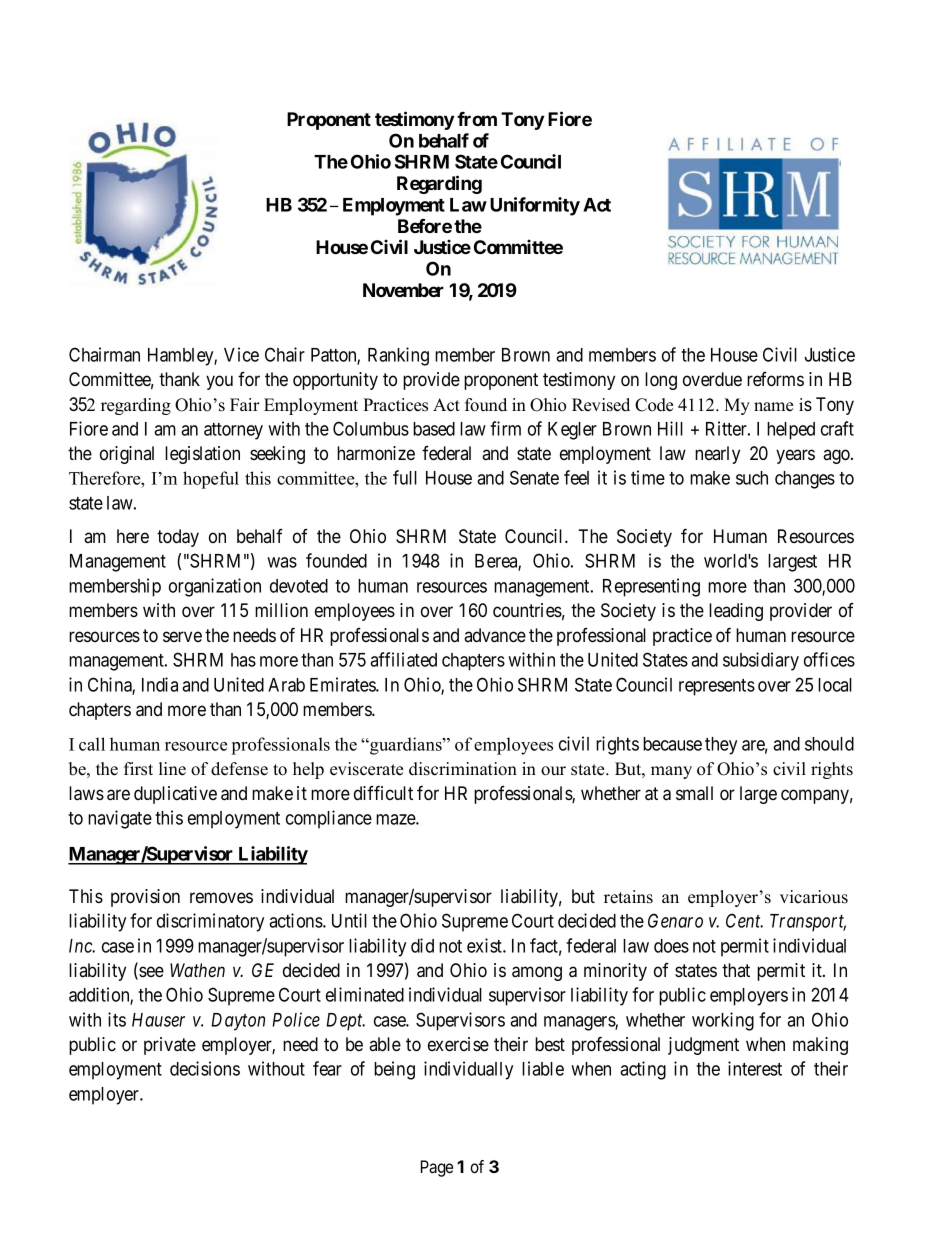  I want to click on Uniformity, so click(535, 206).
